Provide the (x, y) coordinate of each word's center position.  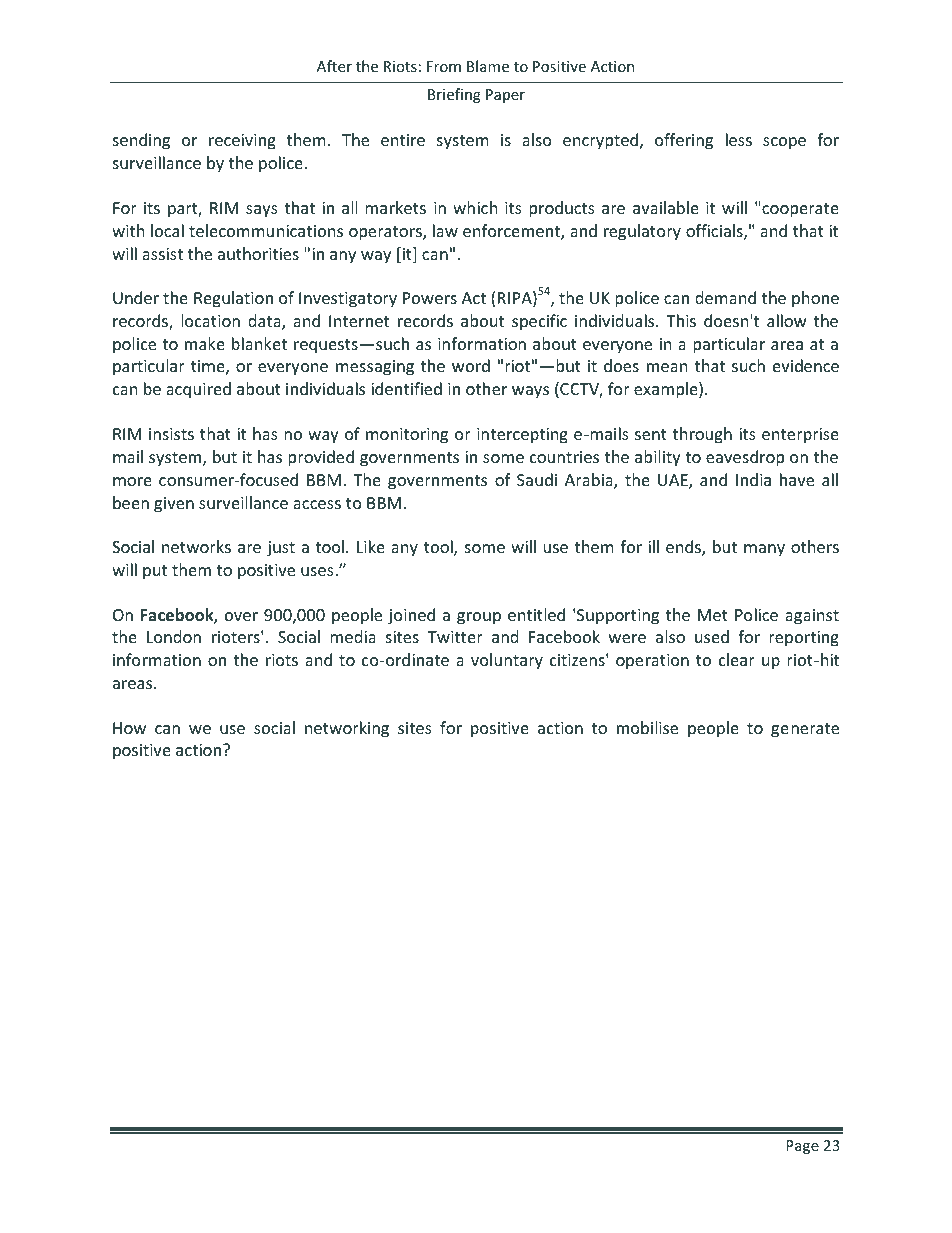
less (739, 139)
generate (805, 730)
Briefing (454, 95)
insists (171, 434)
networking (347, 729)
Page (802, 1147)
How (129, 728)
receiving (242, 142)
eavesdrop (745, 458)
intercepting (522, 436)
